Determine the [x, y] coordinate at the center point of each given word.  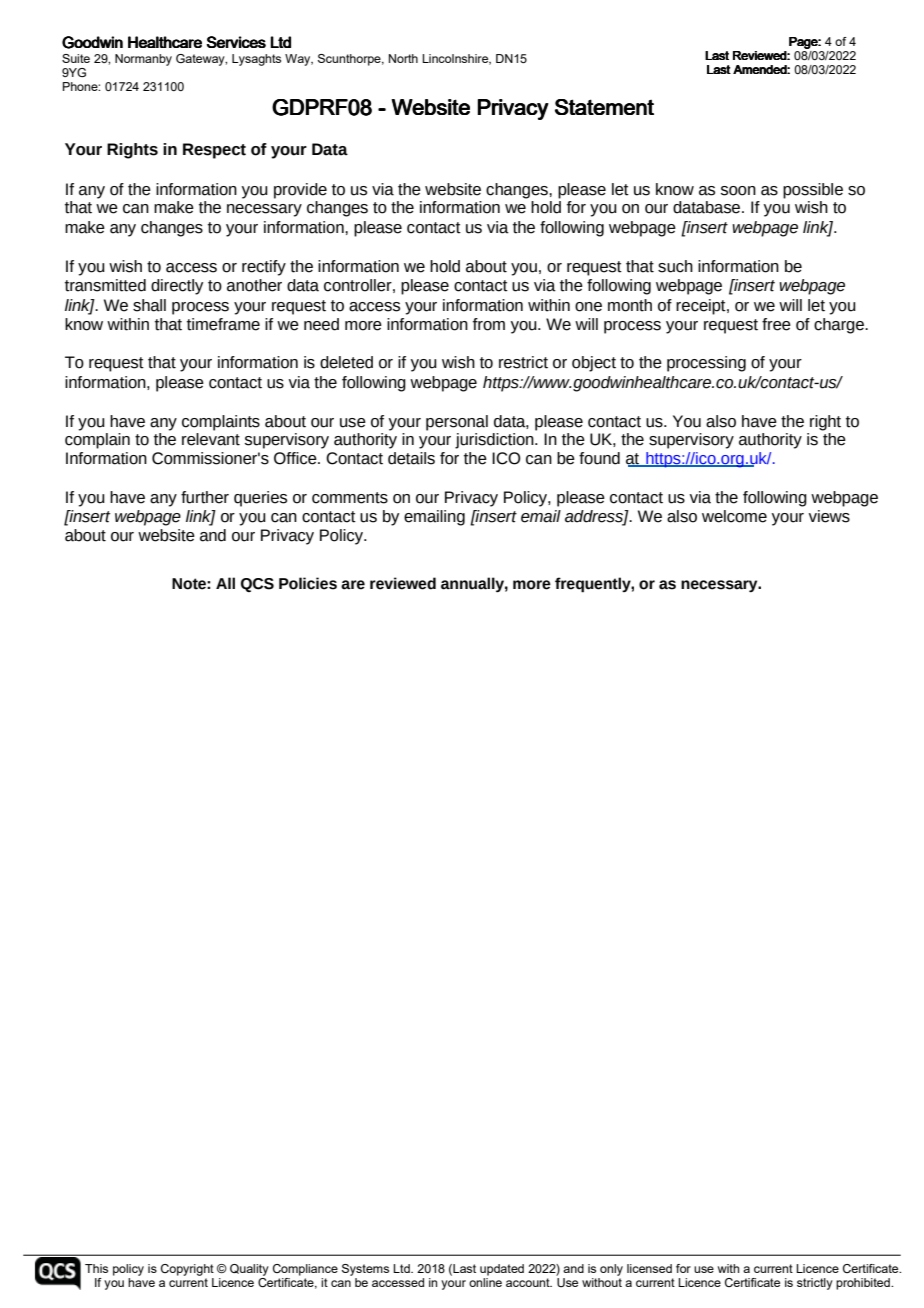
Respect [214, 151]
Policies [308, 583]
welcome [734, 516]
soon [738, 191]
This [96, 1268]
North [403, 58]
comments [350, 498]
